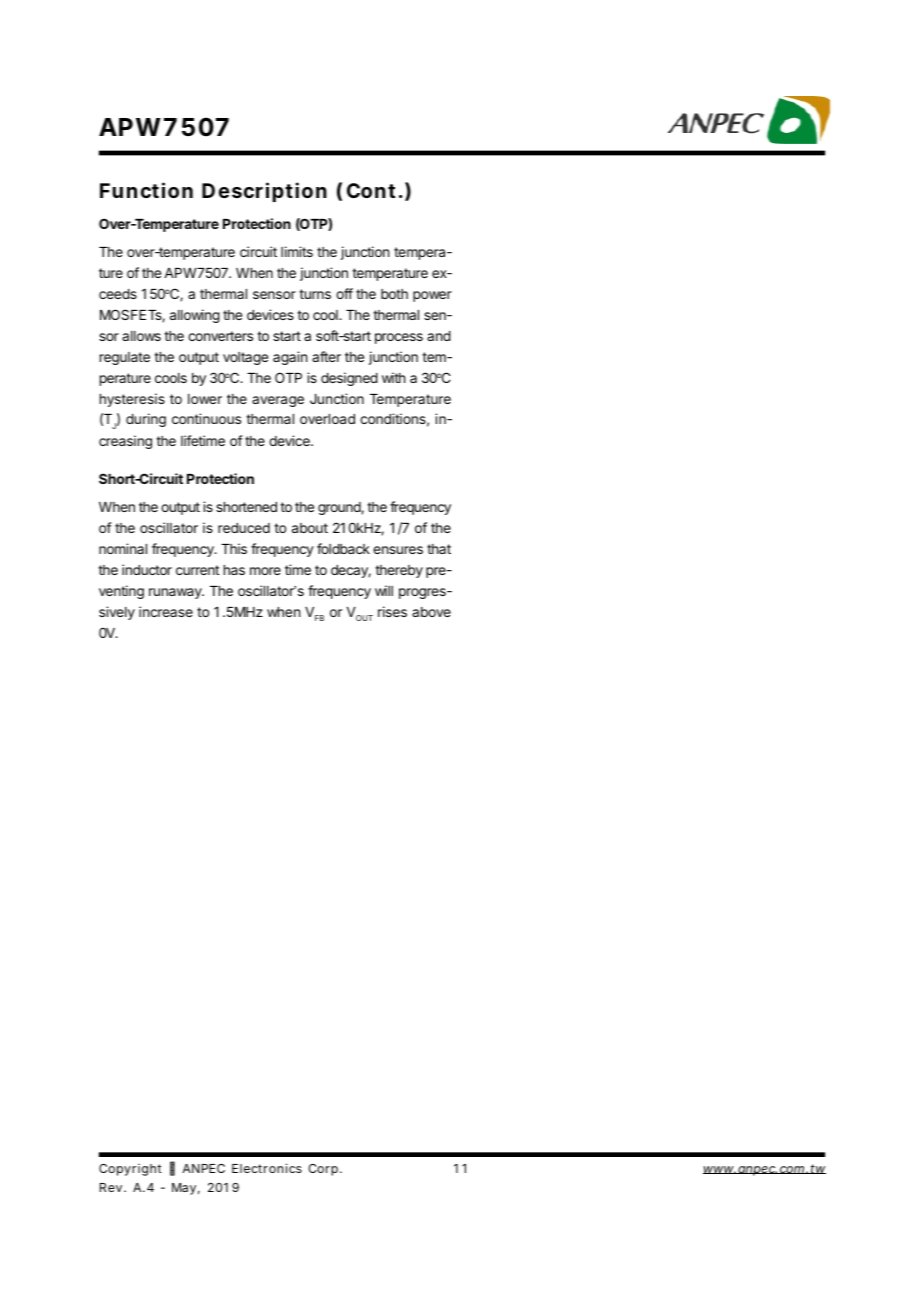 The width and height of the page is (924, 1308). I want to click on Electronics, so click(267, 1168).
